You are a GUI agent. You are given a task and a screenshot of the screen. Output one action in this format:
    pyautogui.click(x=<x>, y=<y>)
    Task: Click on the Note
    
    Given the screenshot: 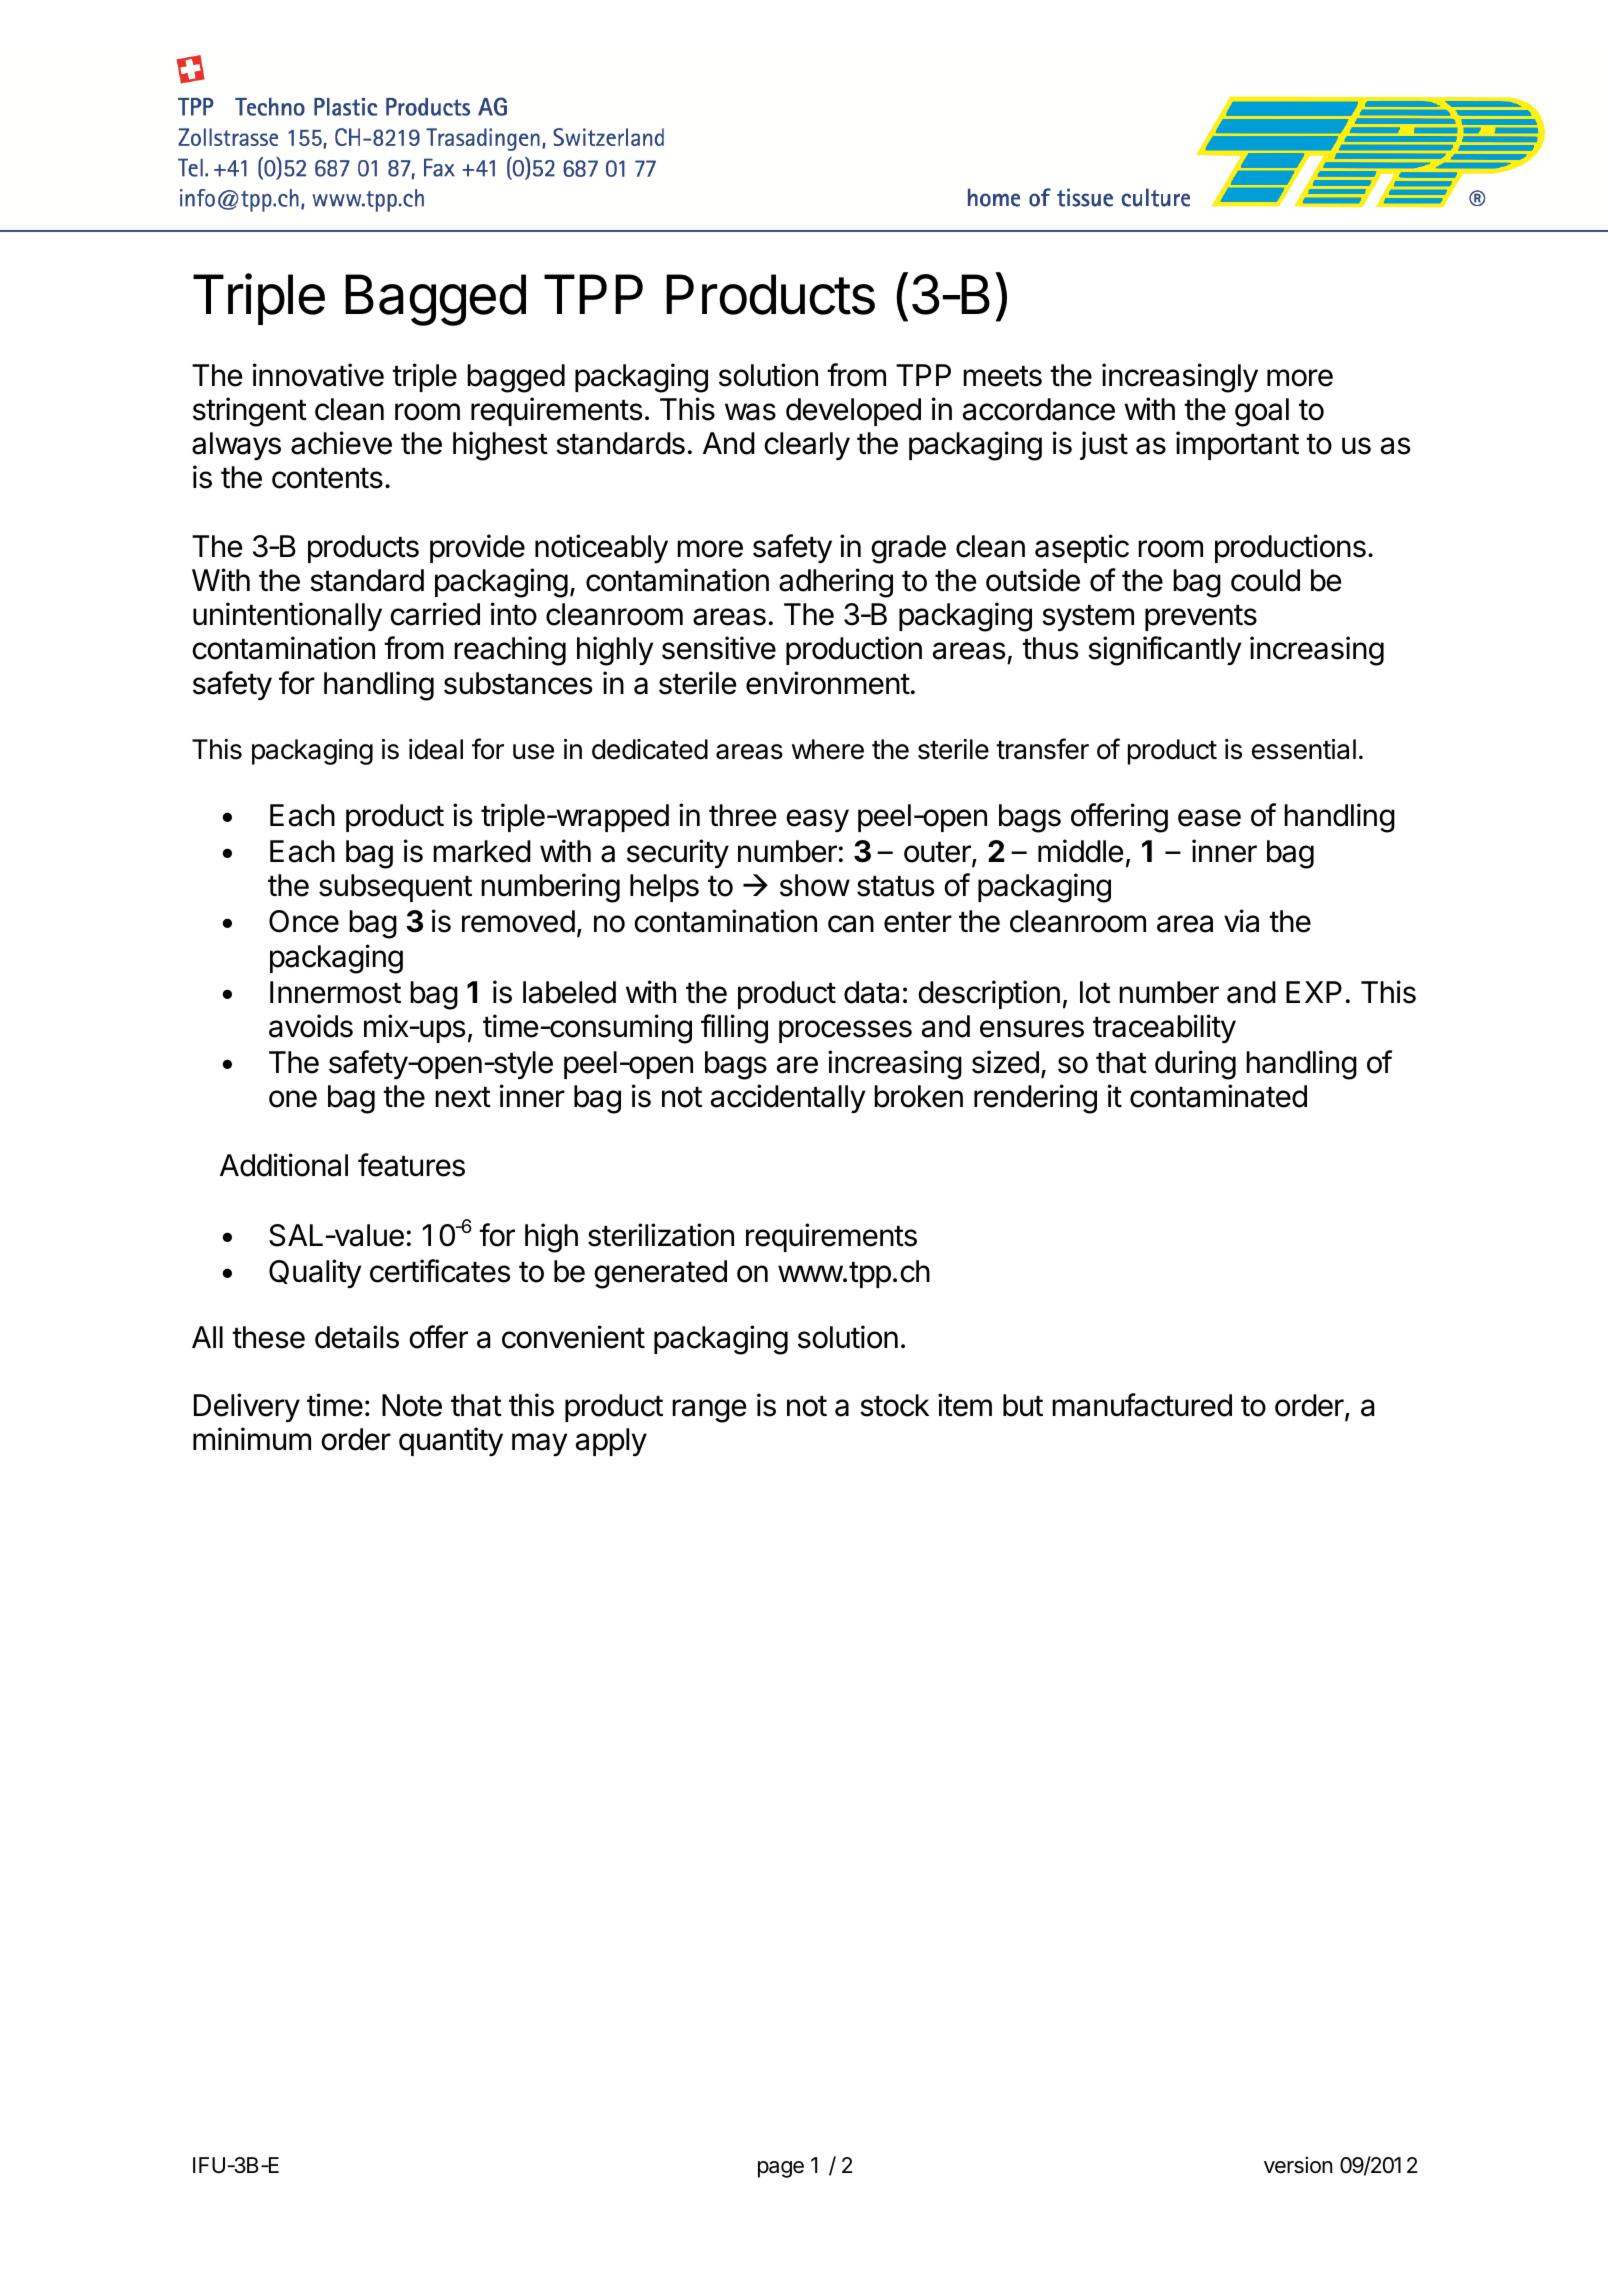 What is the action you would take?
    pyautogui.click(x=412, y=1405)
